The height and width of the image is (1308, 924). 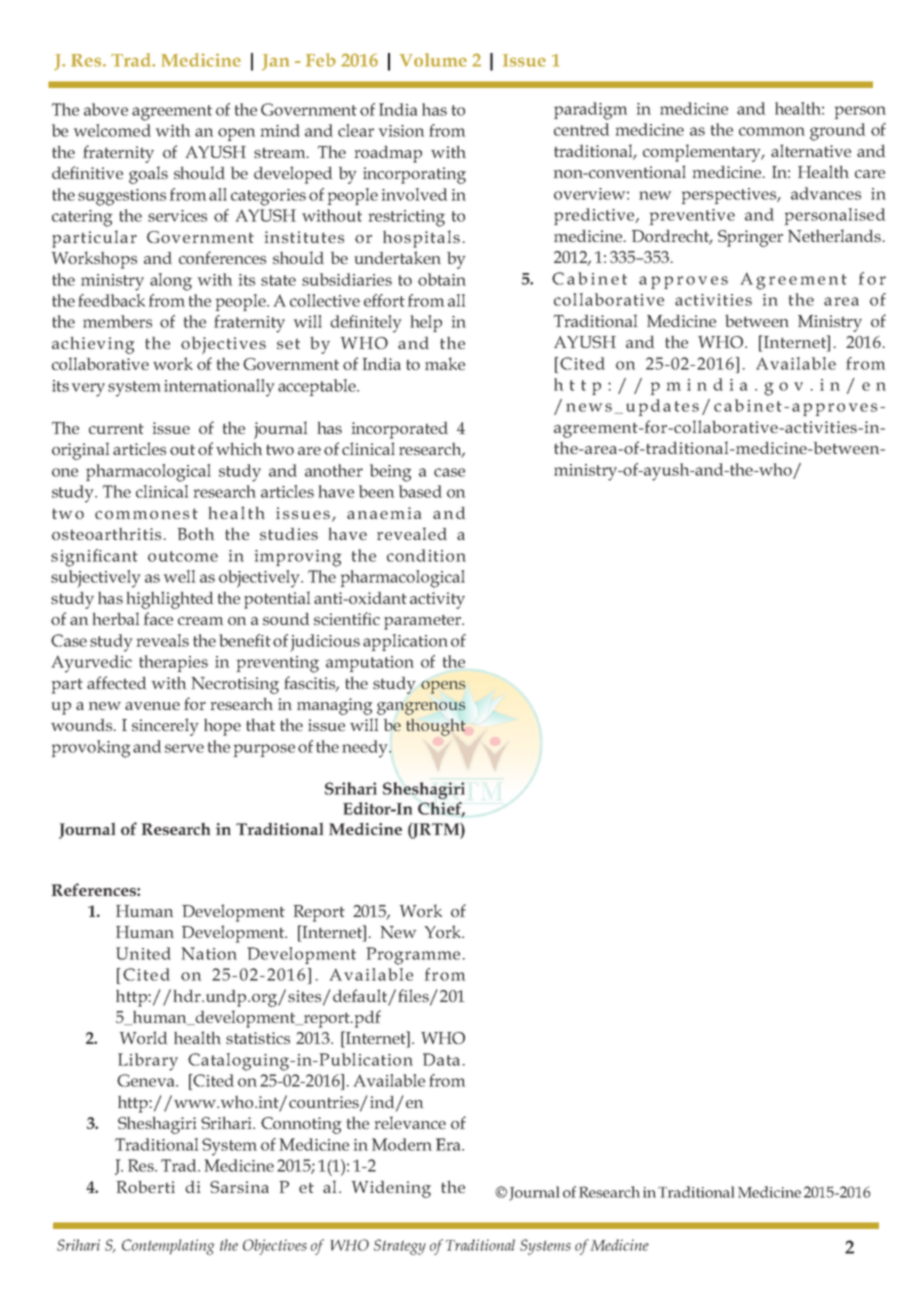 What do you see at coordinates (106, 109) in the image?
I see `above` at bounding box center [106, 109].
